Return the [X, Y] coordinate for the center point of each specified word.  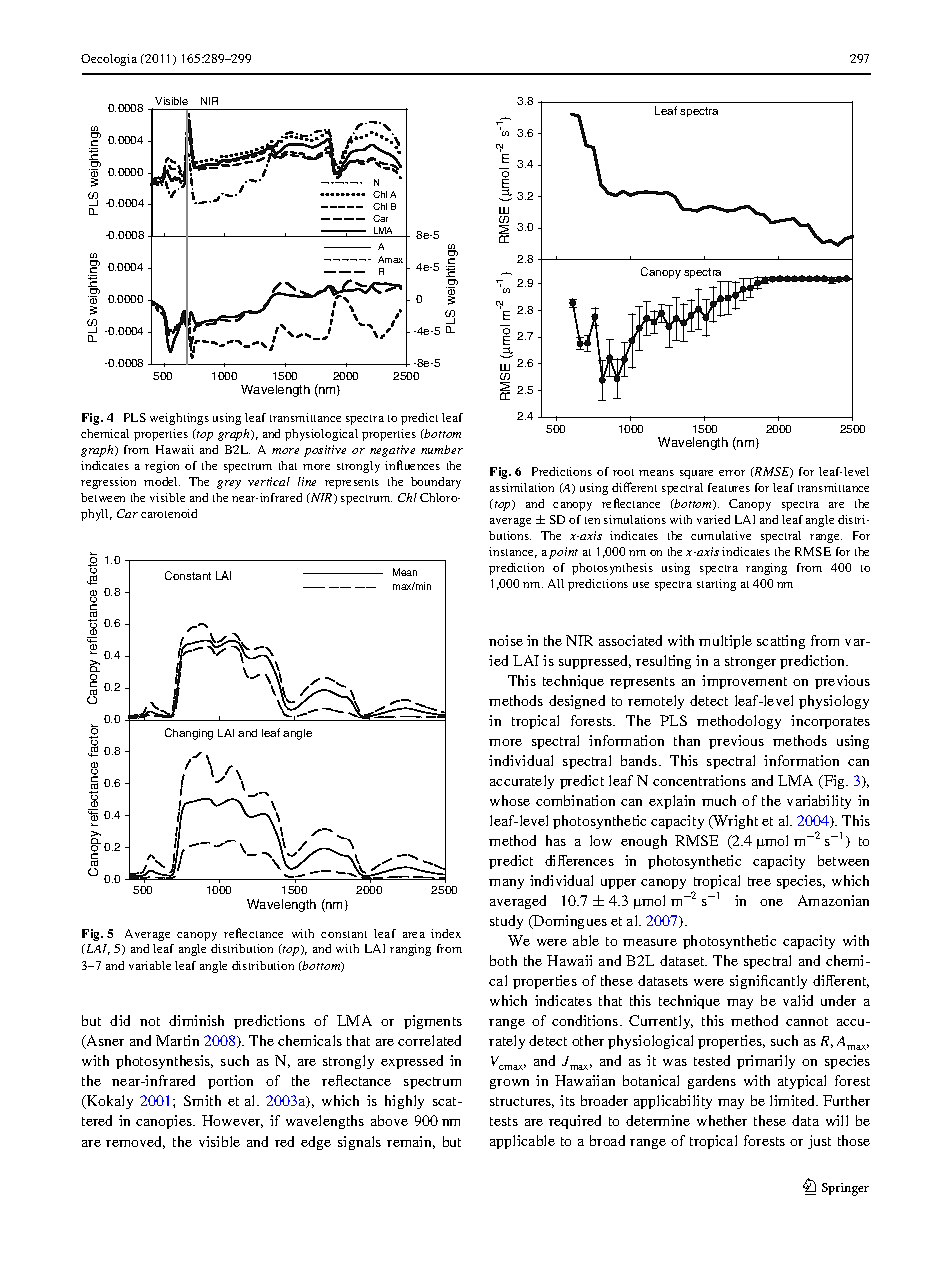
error [732, 473]
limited [793, 1100]
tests [504, 1121]
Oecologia [109, 60]
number [442, 449]
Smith [202, 1100]
